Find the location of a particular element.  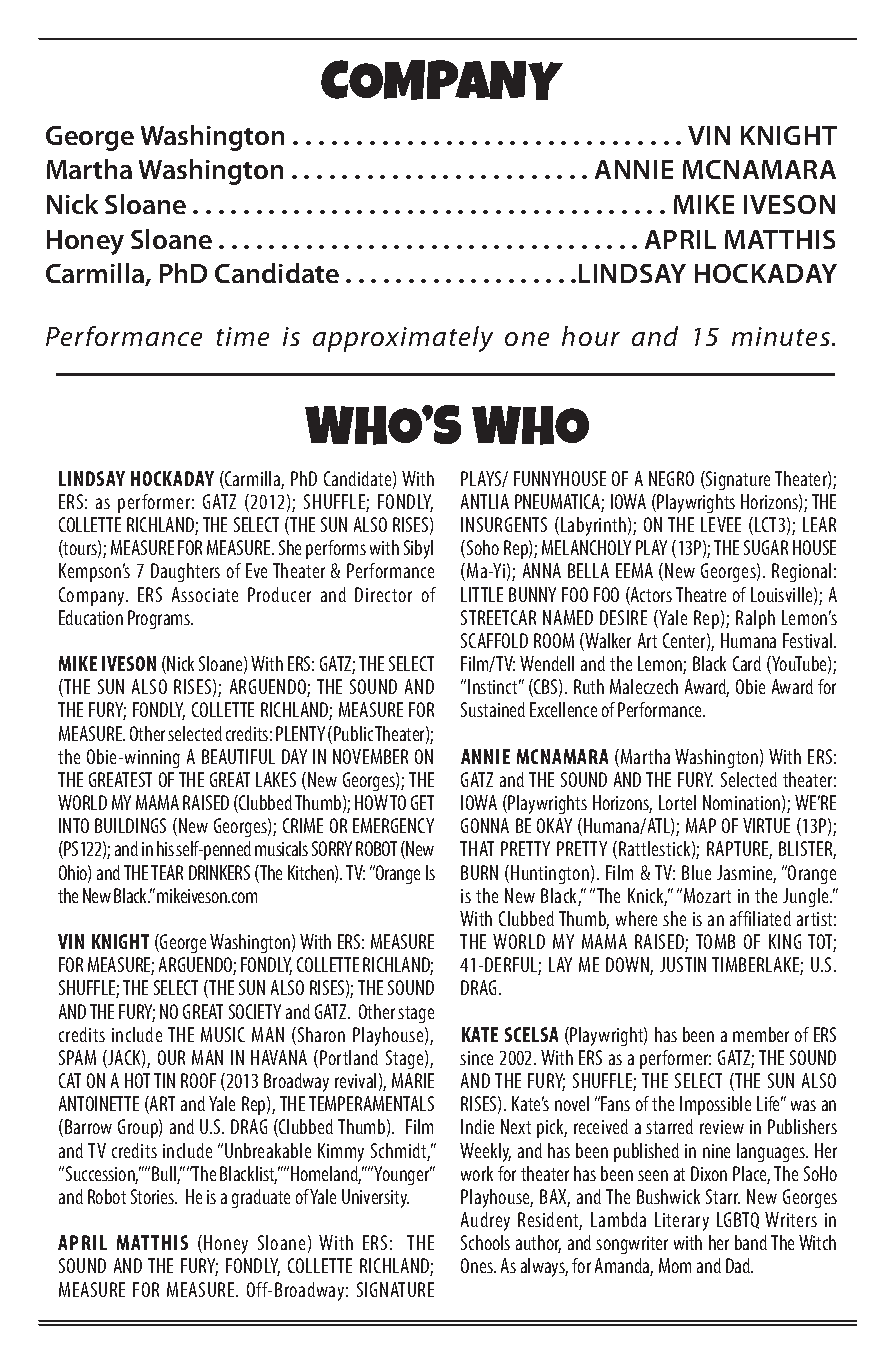

approximately is located at coordinates (403, 339).
